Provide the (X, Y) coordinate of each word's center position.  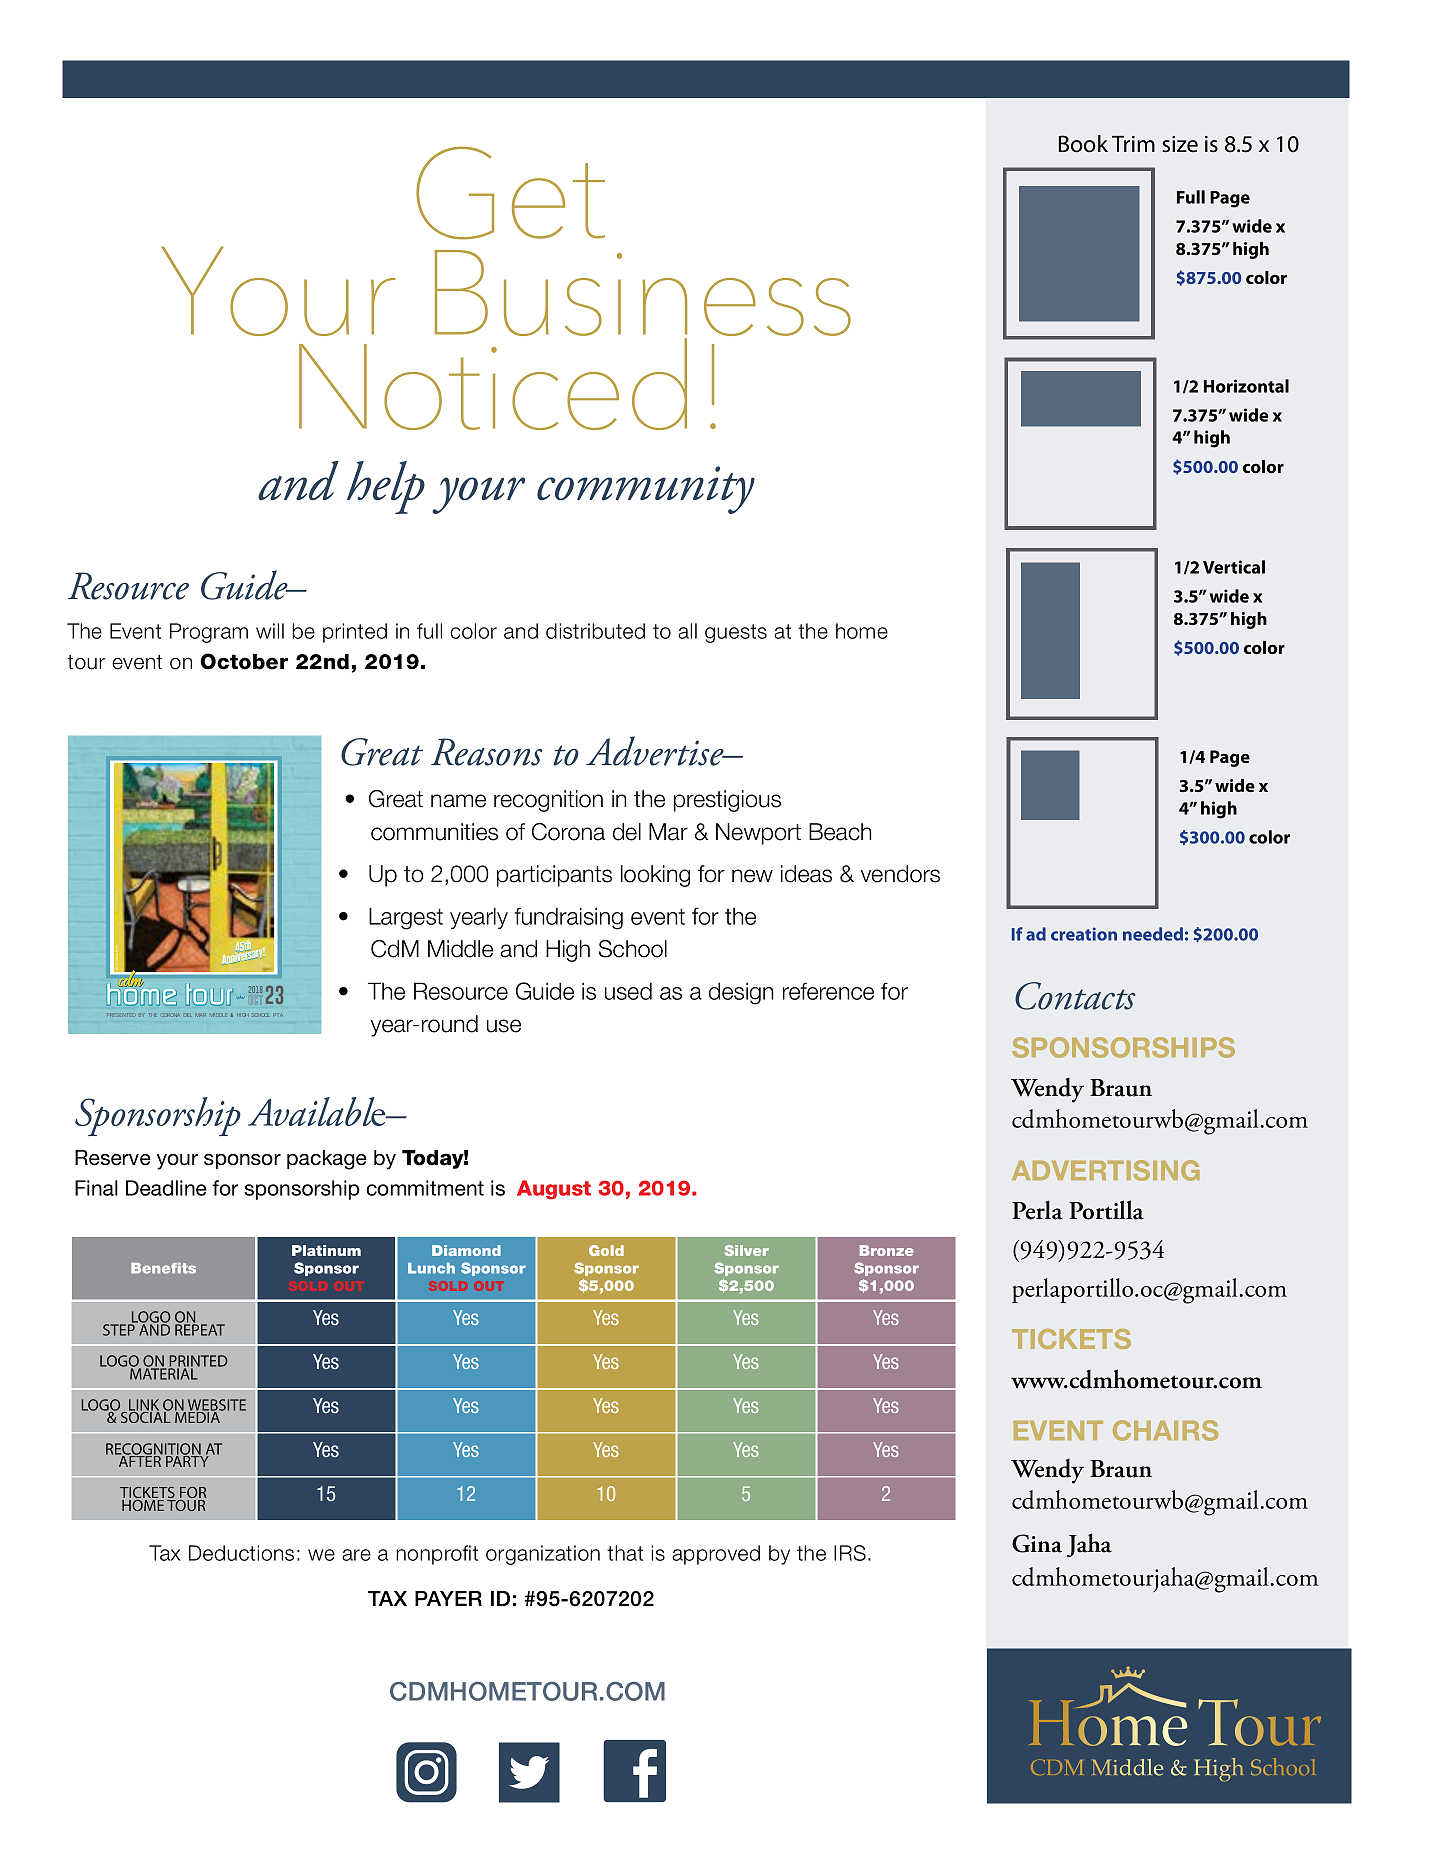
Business (643, 294)
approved (716, 1555)
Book (1083, 144)
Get (510, 193)
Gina (1037, 1543)
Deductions (241, 1553)
